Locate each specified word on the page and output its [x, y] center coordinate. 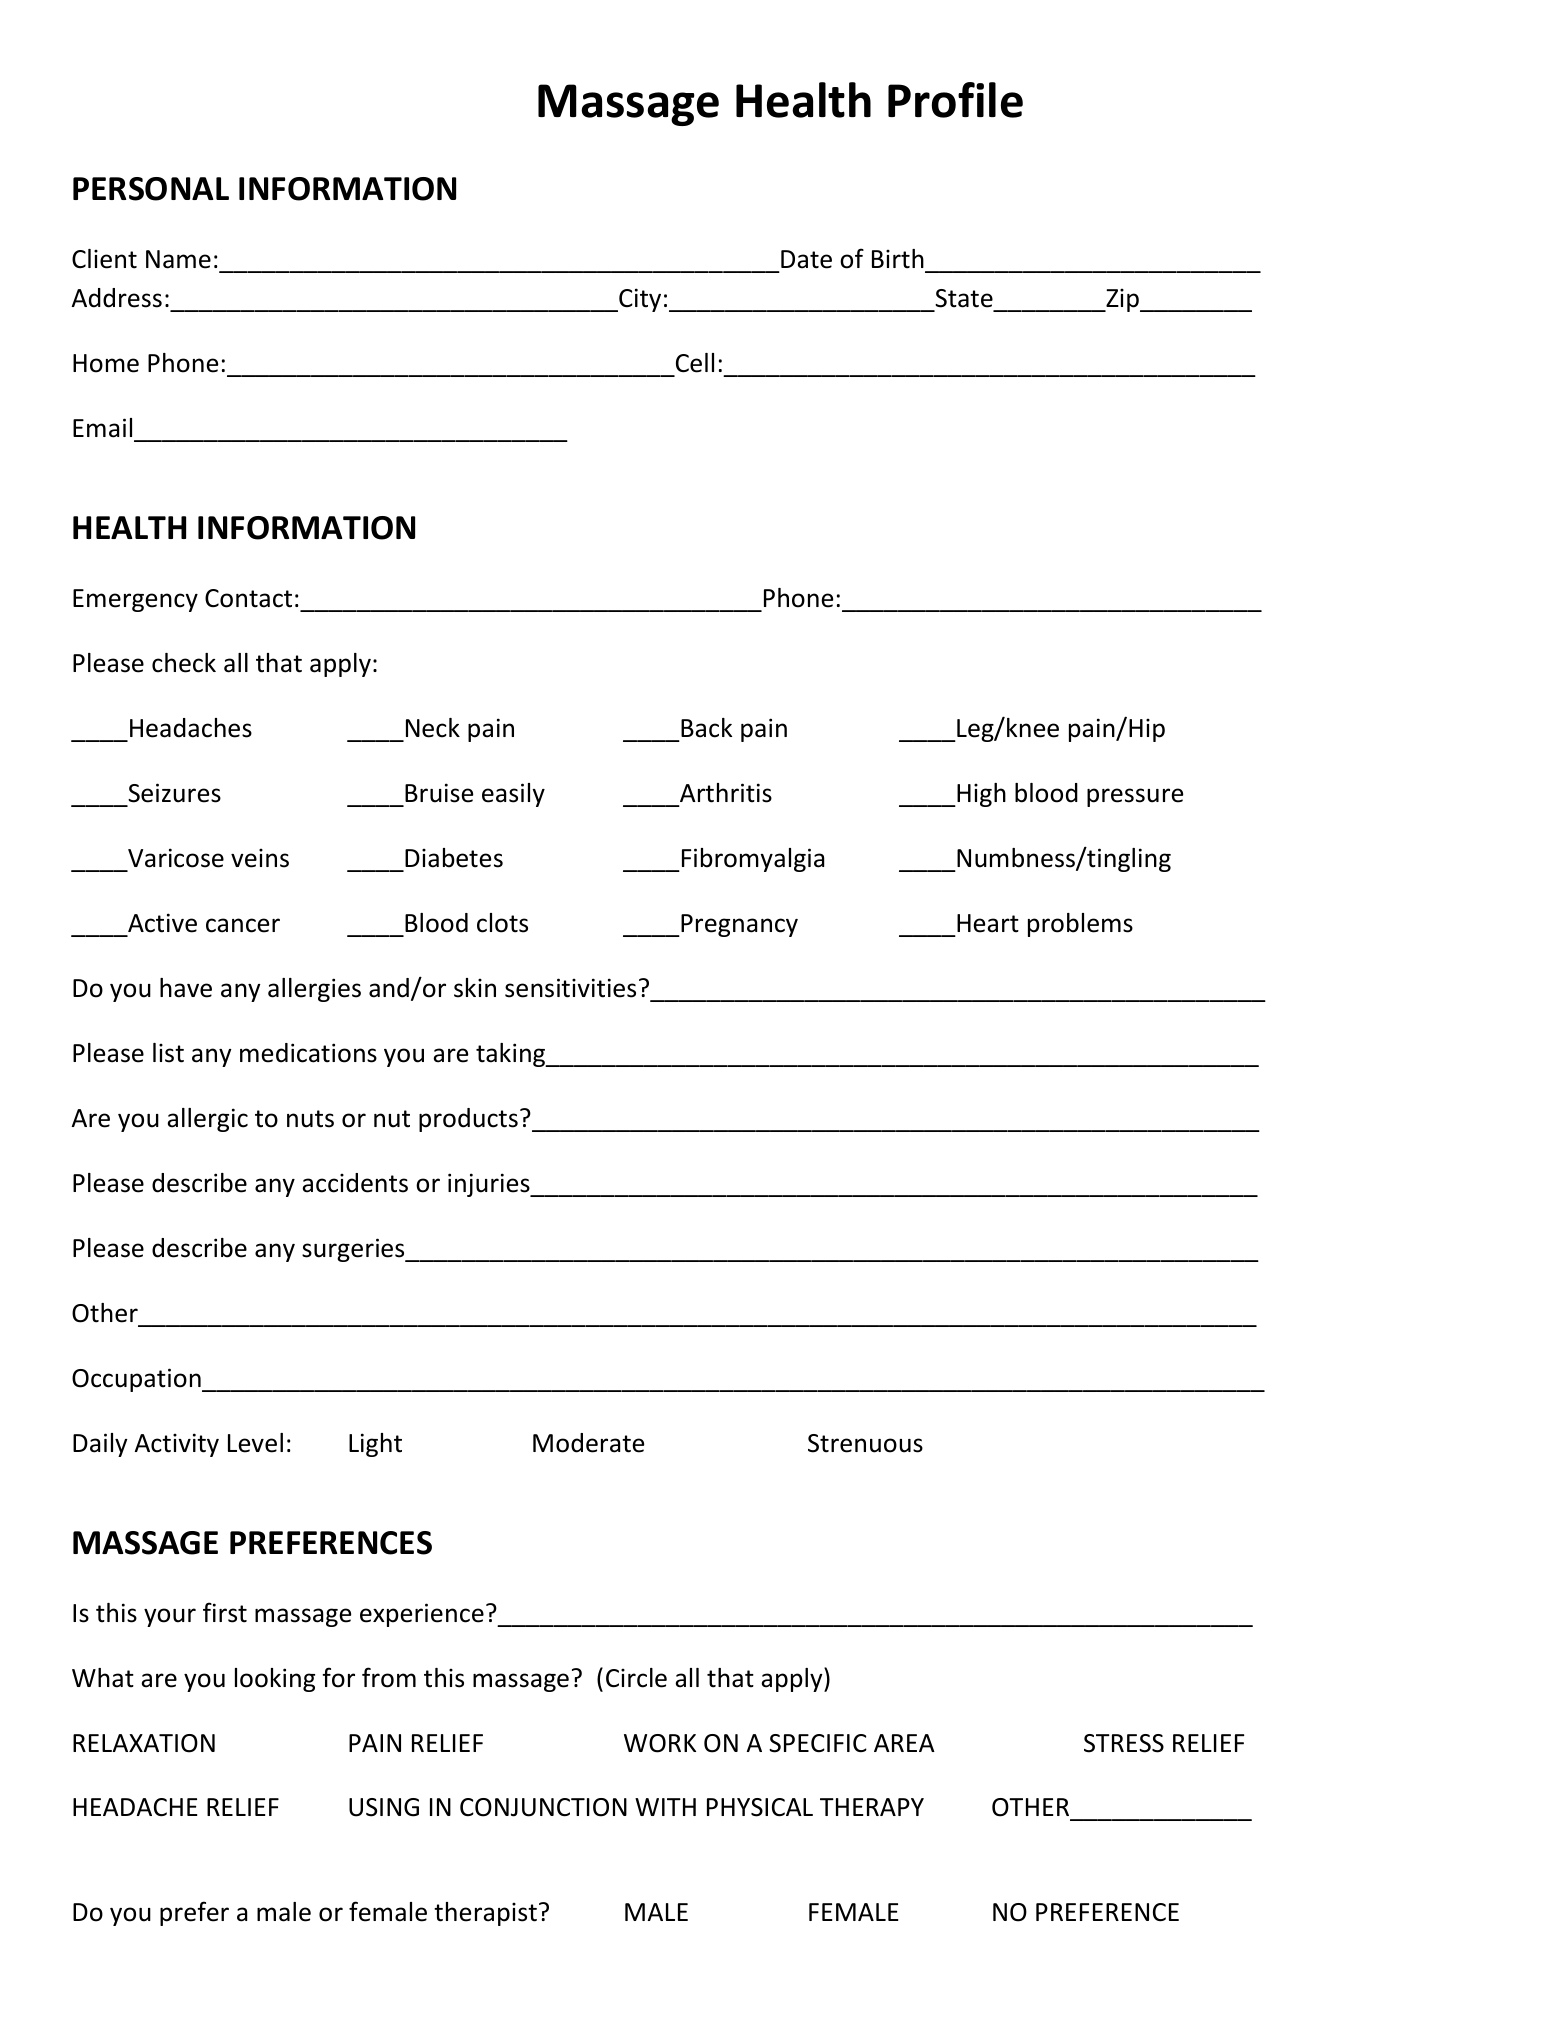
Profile [955, 100]
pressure [1135, 797]
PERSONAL [151, 189]
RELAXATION [144, 1743]
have [186, 988]
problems [1080, 925]
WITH [665, 1807]
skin [475, 988]
